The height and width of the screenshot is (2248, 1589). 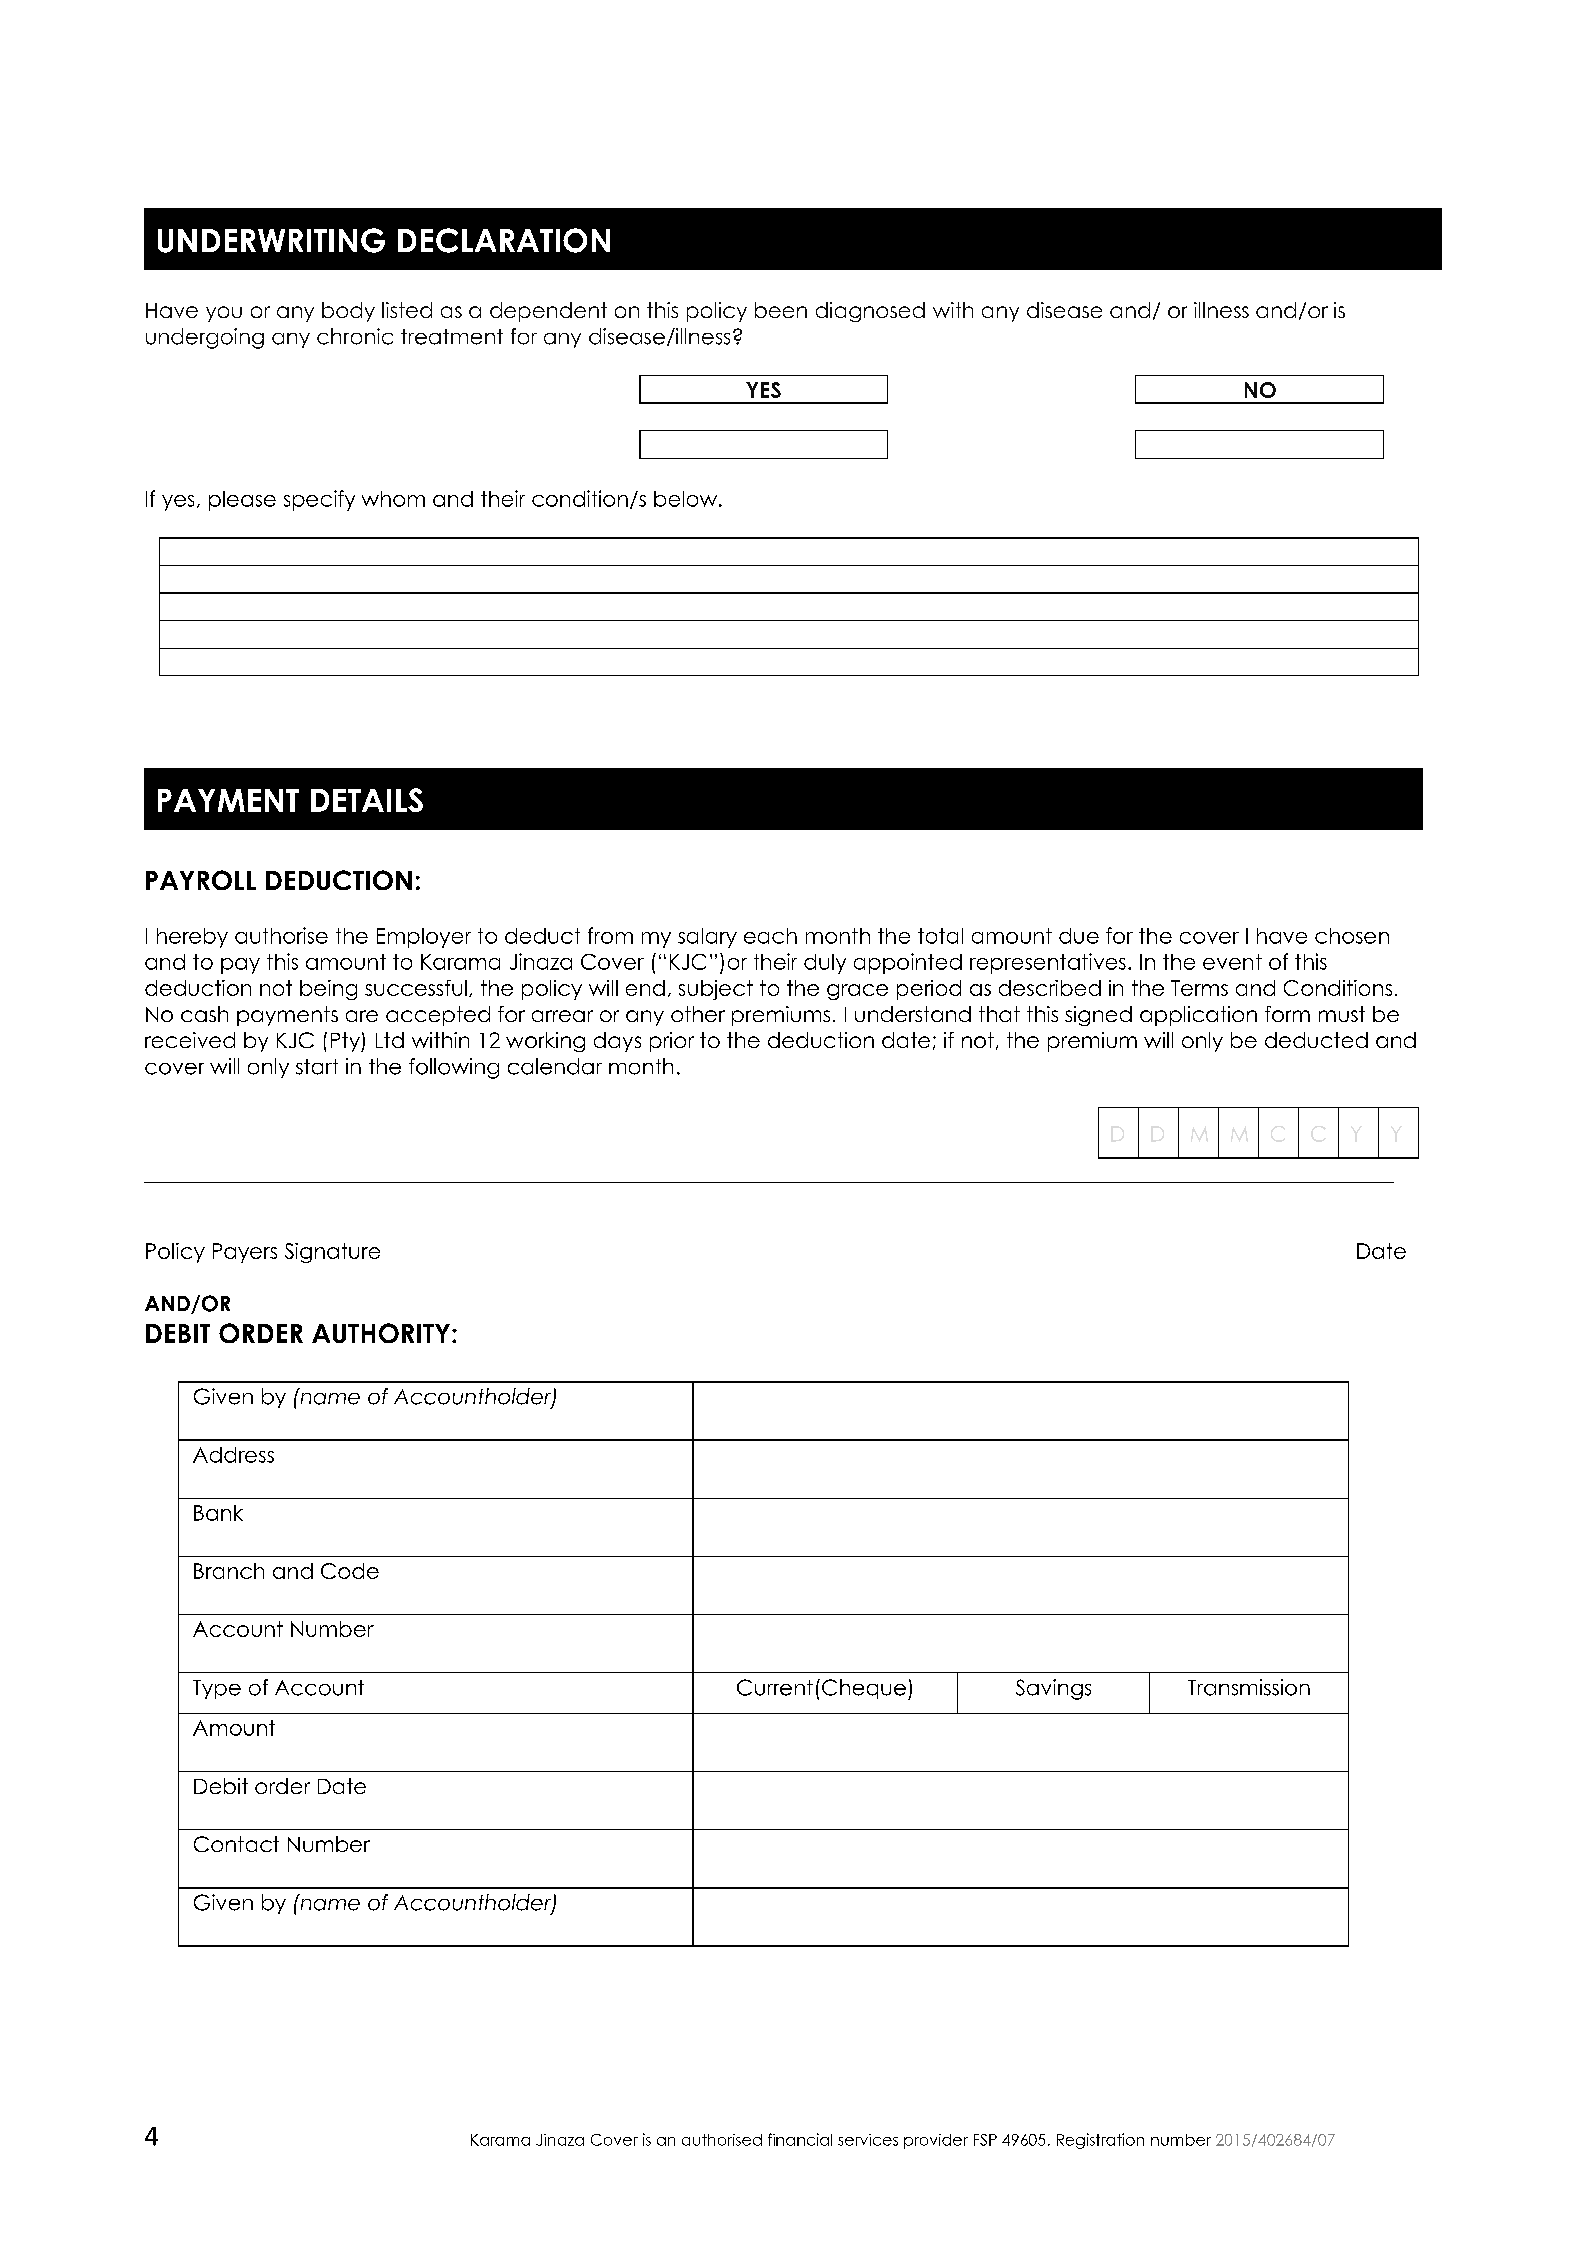 What do you see at coordinates (800, 2139) in the screenshot?
I see `financial` at bounding box center [800, 2139].
